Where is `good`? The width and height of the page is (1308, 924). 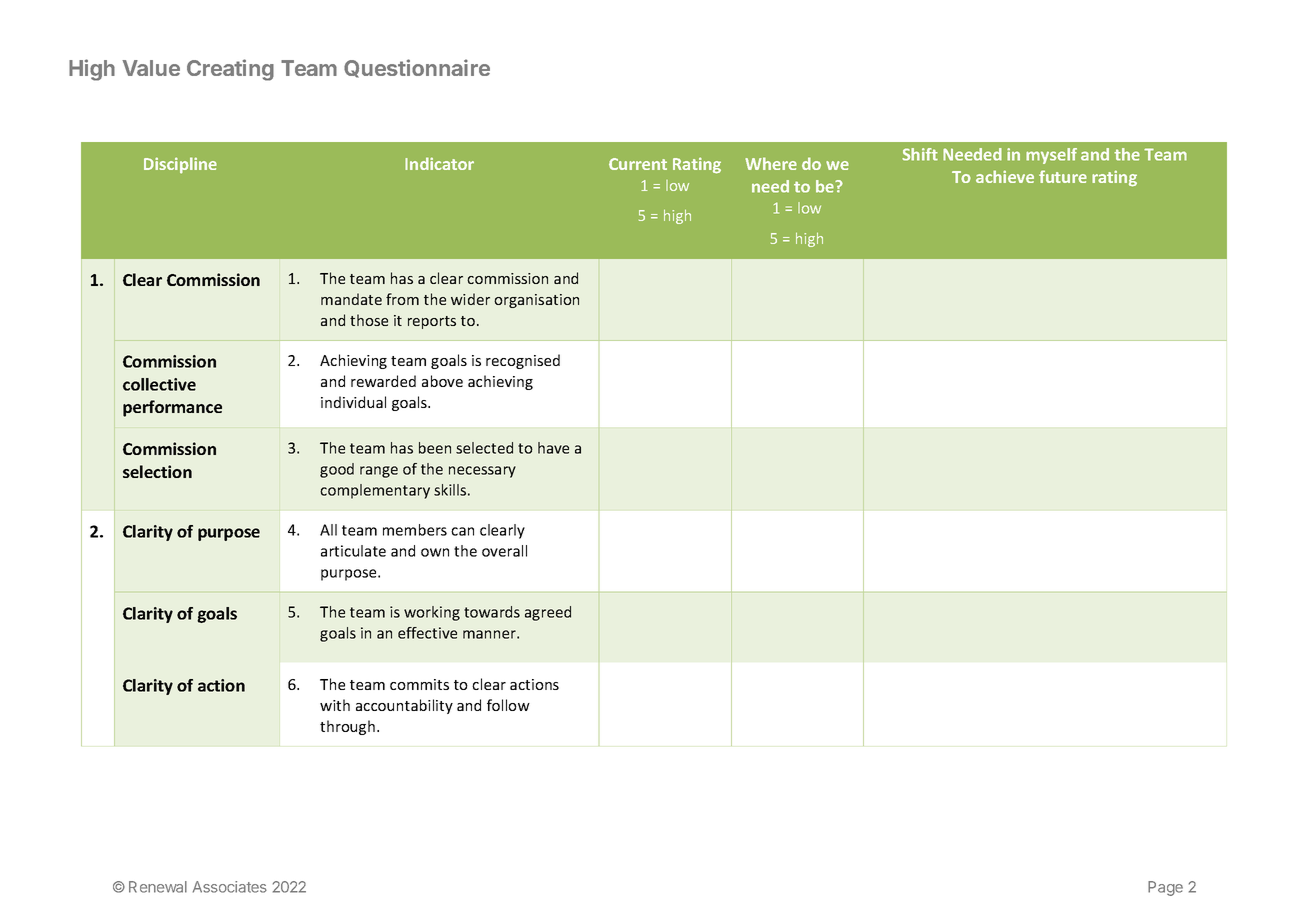 good is located at coordinates (337, 470).
